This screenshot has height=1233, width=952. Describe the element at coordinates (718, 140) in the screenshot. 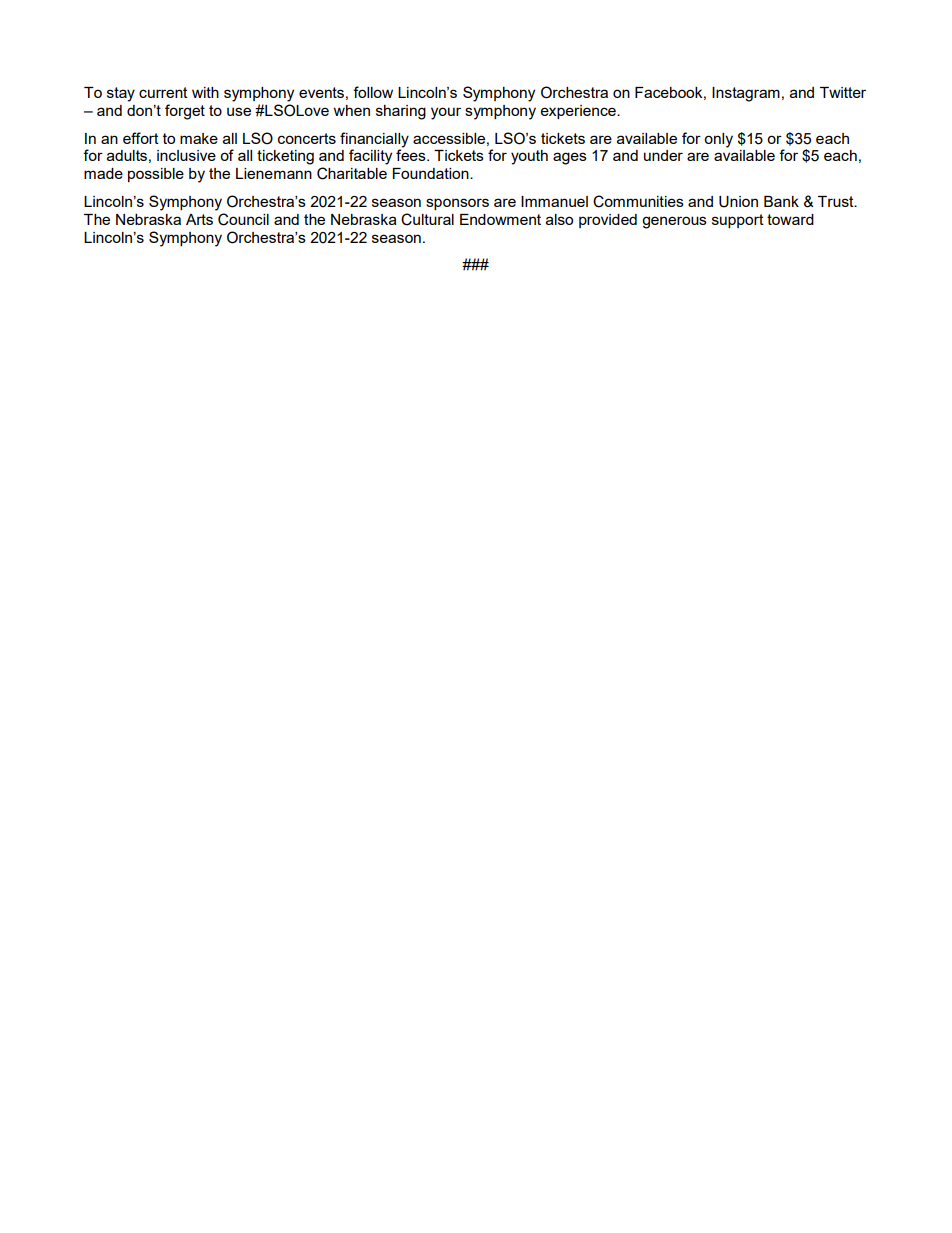

I see `only` at that location.
